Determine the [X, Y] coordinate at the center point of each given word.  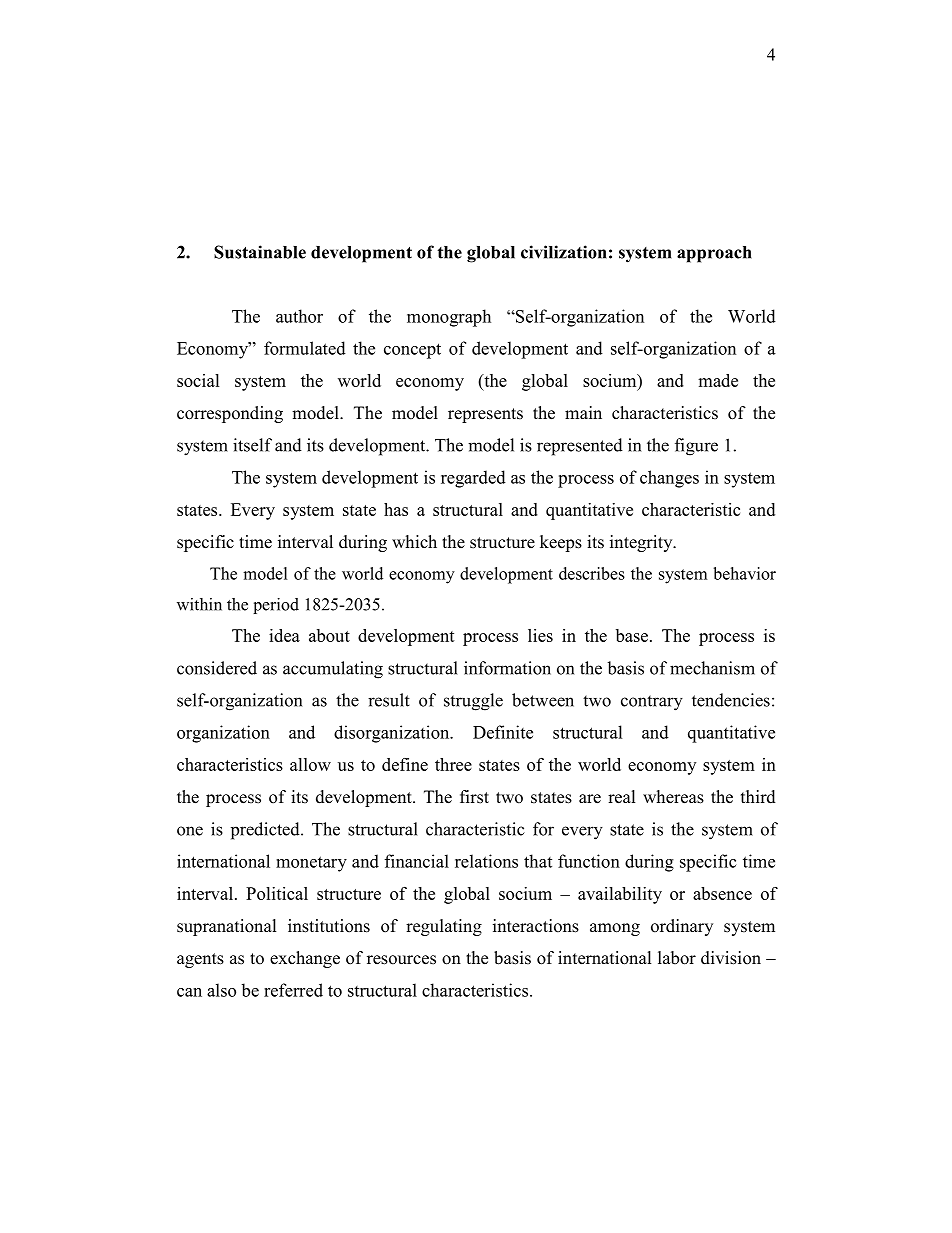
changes [669, 479]
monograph [449, 318]
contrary [652, 703]
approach [714, 254]
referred [293, 990]
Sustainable [260, 252]
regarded [473, 479]
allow [310, 764]
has [396, 509]
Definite [503, 732]
